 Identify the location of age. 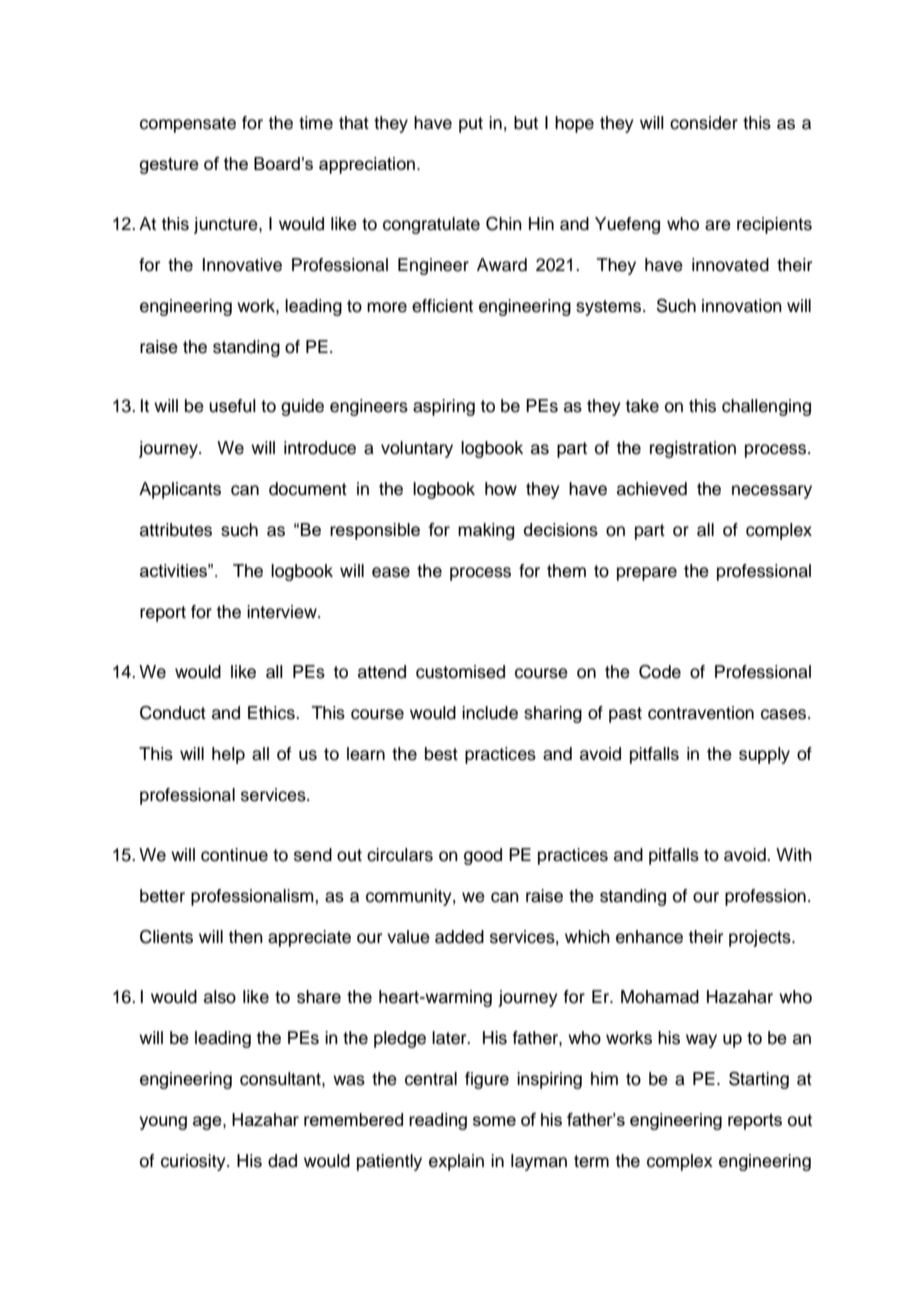
(208, 1123).
